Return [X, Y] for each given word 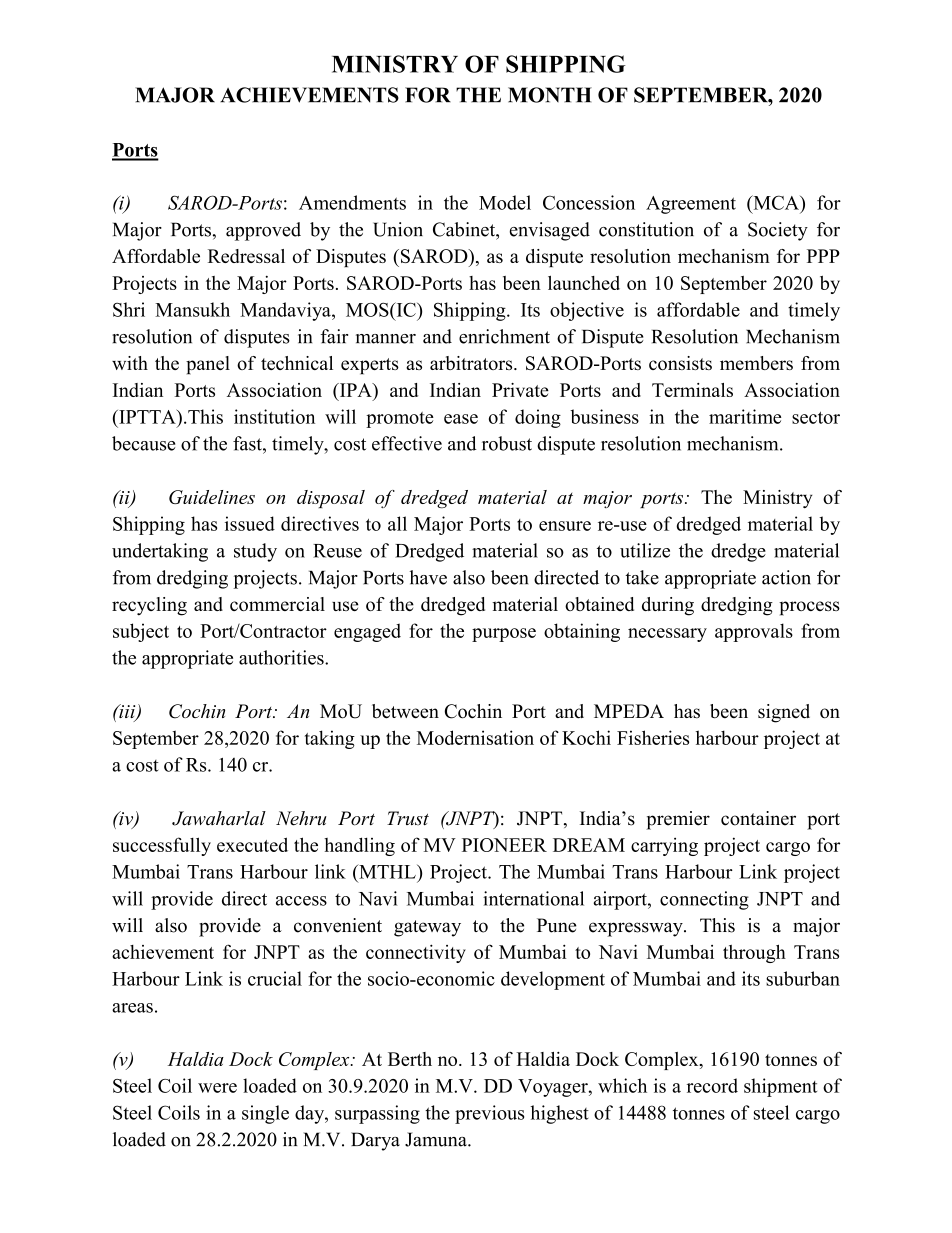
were [217, 1088]
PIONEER [504, 845]
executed [252, 844]
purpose [504, 635]
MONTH [550, 95]
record [712, 1085]
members [756, 363]
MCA [776, 202]
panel [208, 365]
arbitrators [472, 363]
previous [489, 1114]
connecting [704, 900]
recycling [149, 606]
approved [263, 231]
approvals [754, 632]
